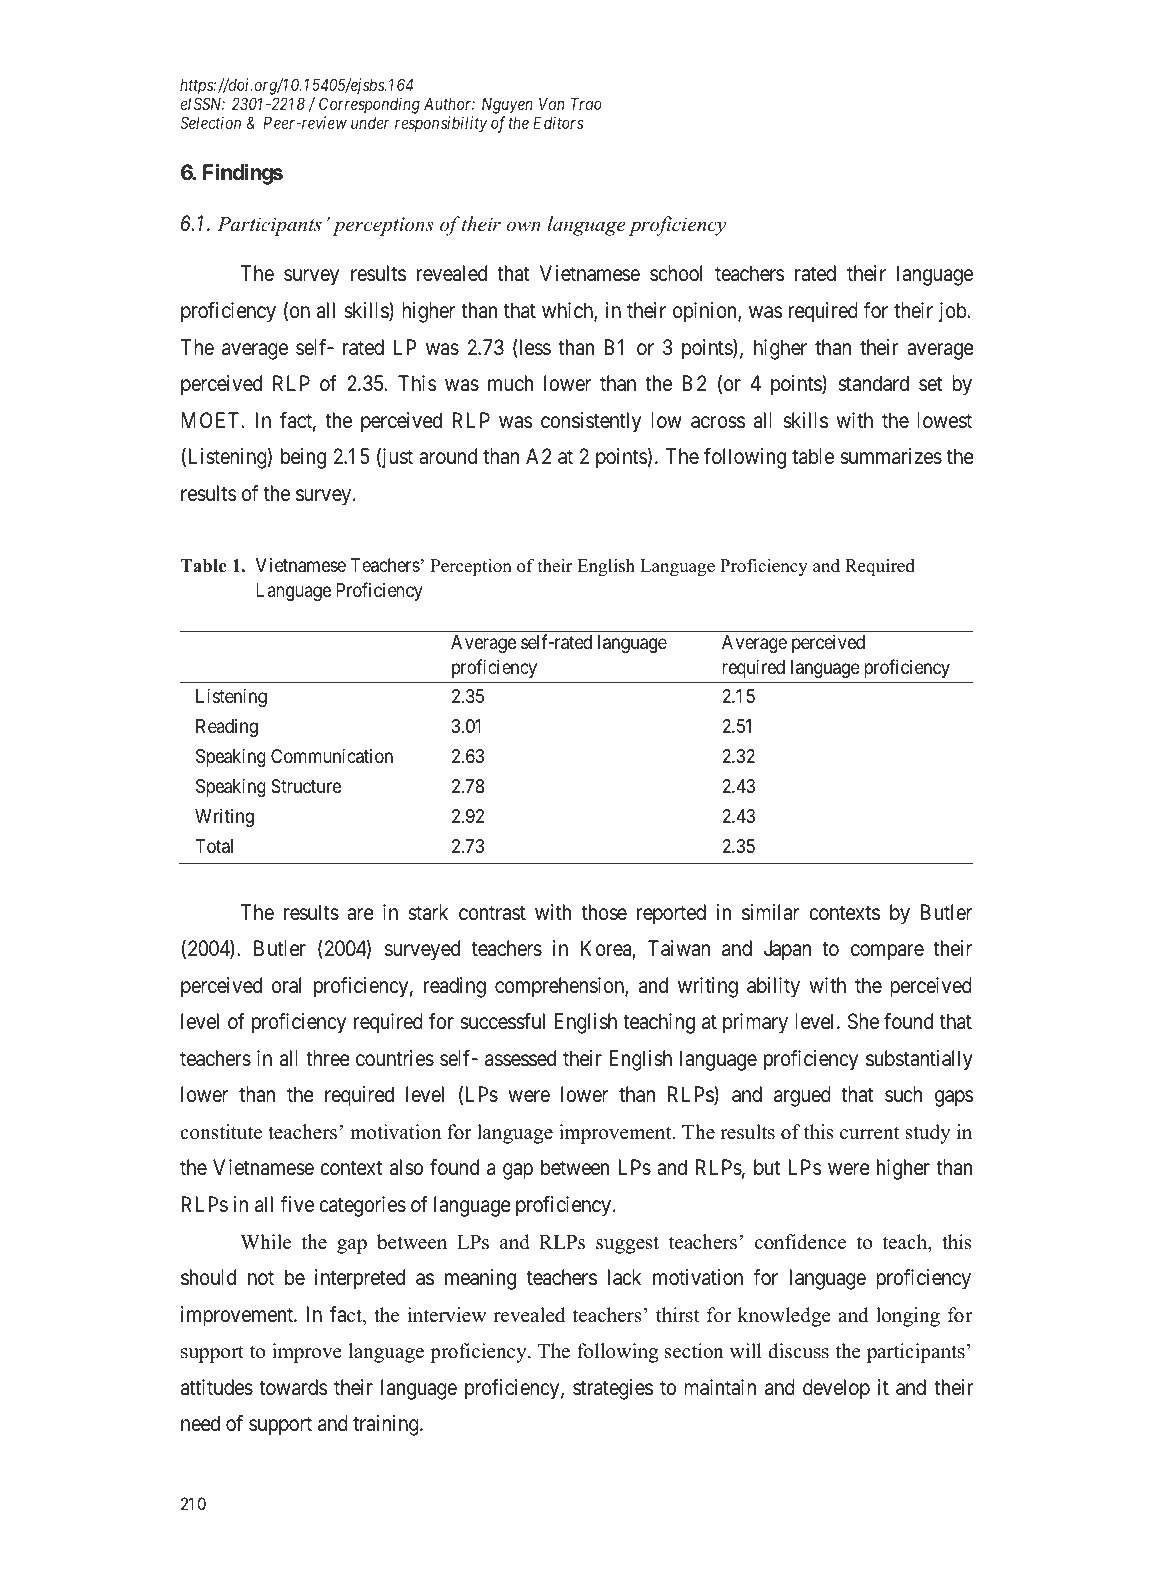  Describe the element at coordinates (303, 458) in the image. I see `being` at that location.
